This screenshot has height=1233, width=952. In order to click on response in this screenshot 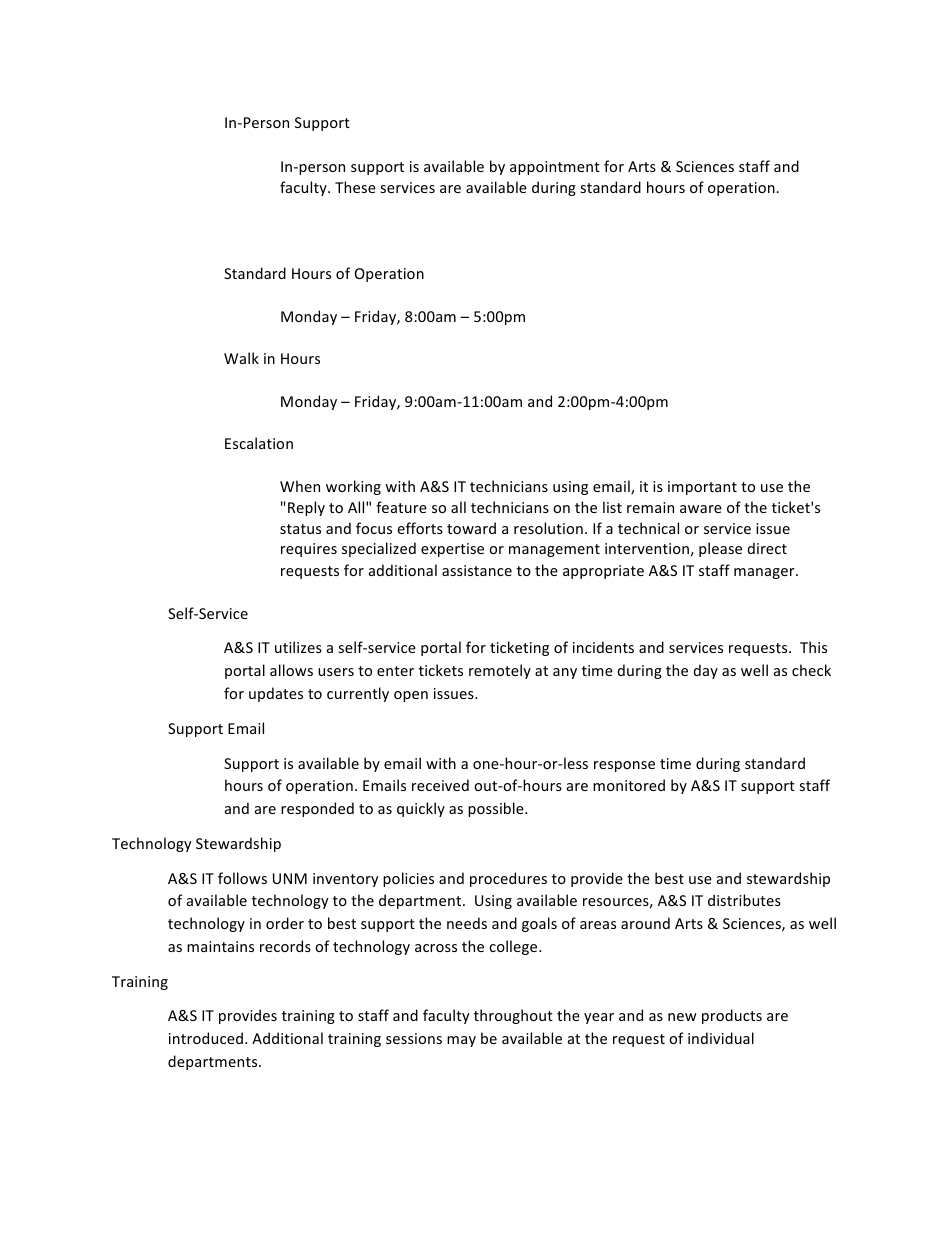, I will do `click(624, 766)`.
